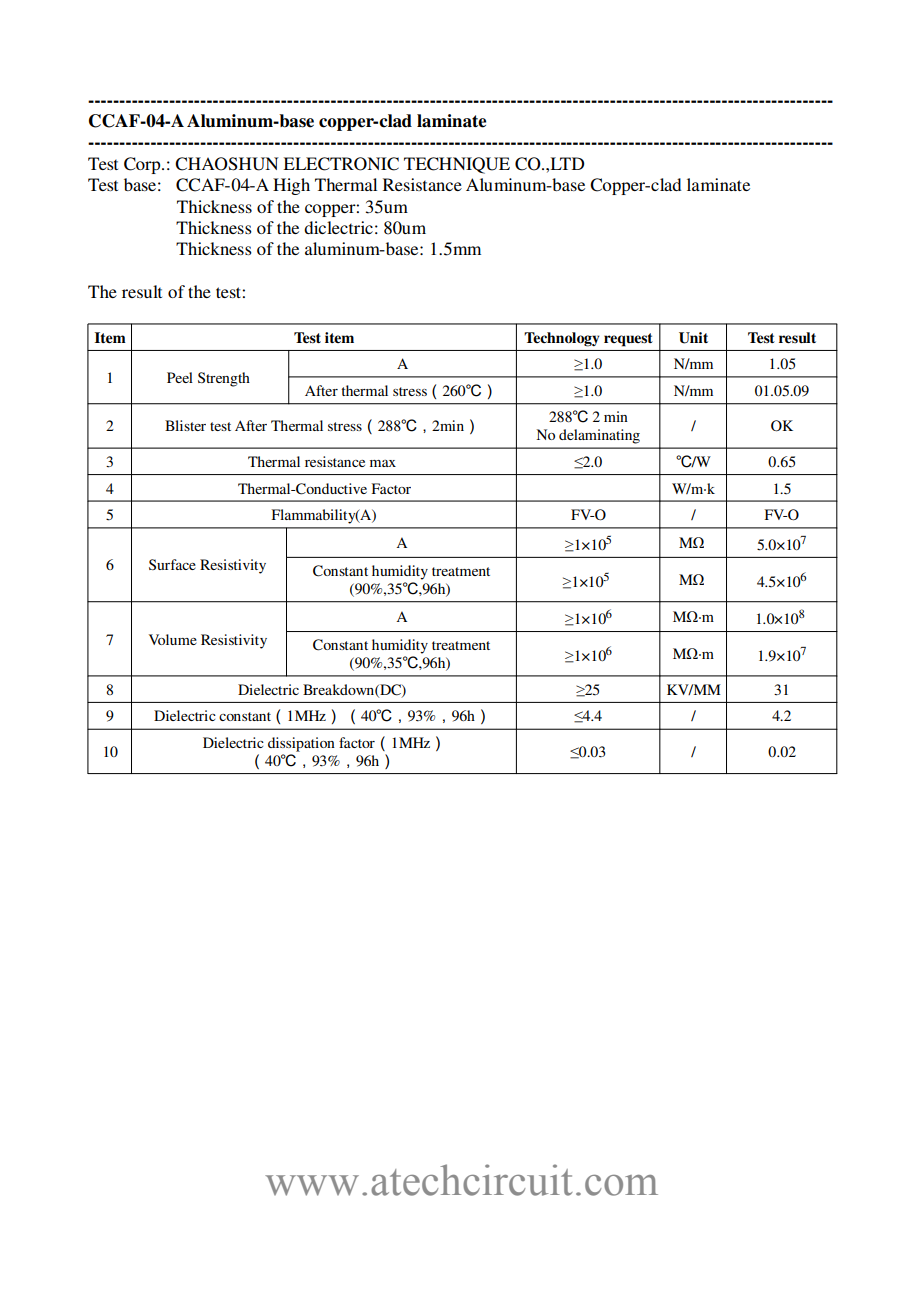 The image size is (924, 1308). What do you see at coordinates (383, 463) in the screenshot?
I see `max` at bounding box center [383, 463].
